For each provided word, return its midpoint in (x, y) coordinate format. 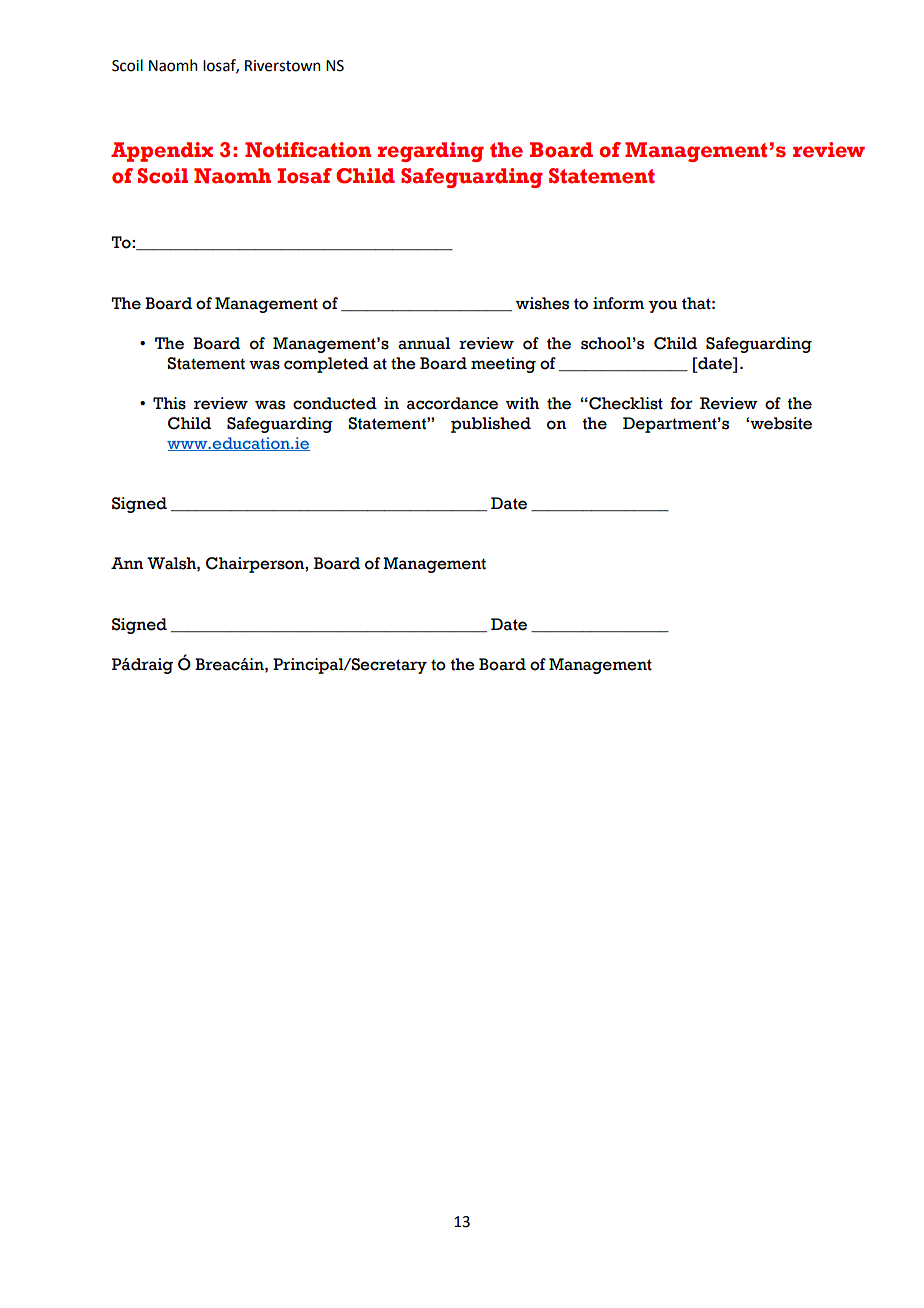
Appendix (162, 152)
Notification (308, 150)
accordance (452, 403)
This (169, 403)
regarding (430, 152)
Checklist (625, 403)
